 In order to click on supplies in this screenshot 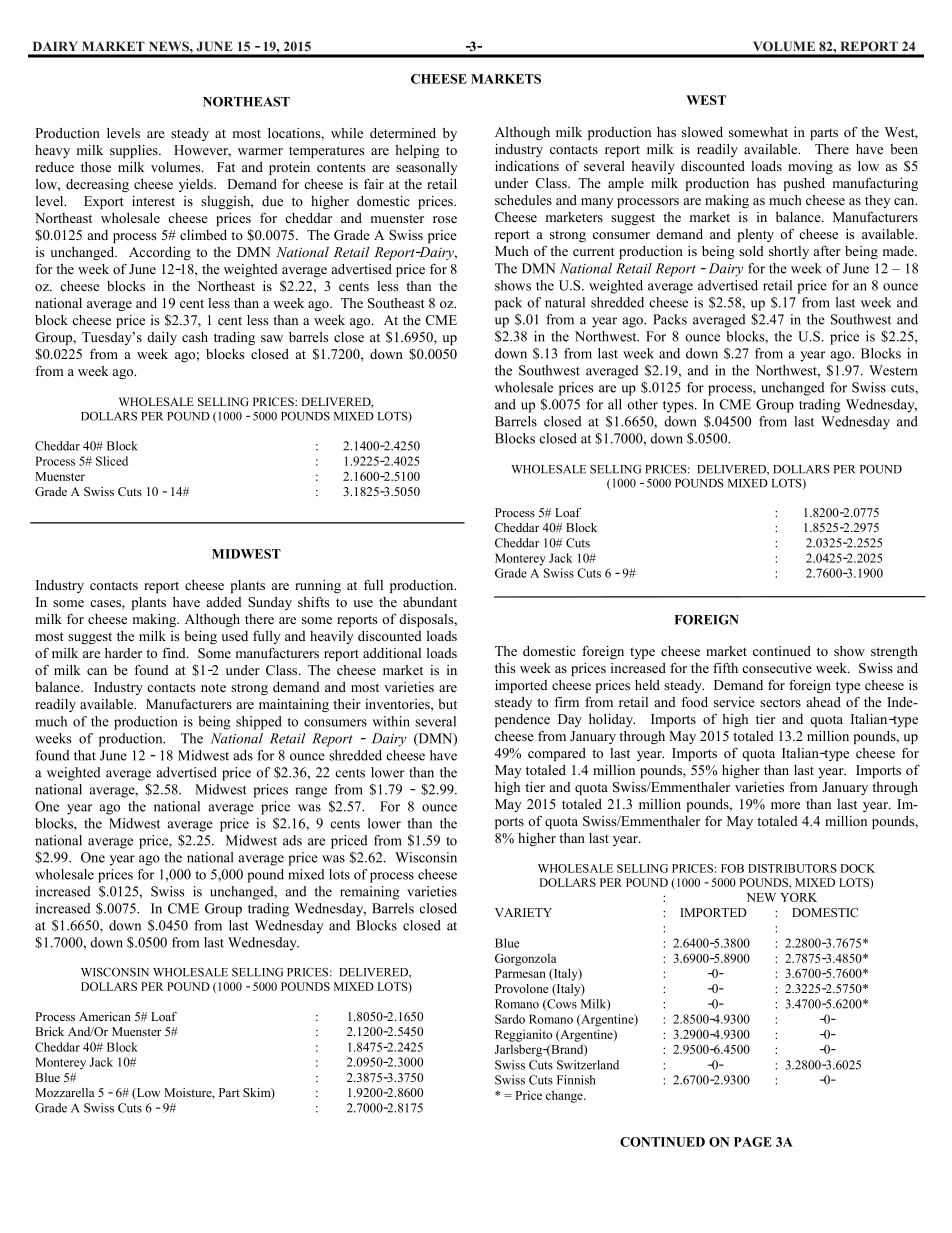, I will do `click(135, 151)`.
